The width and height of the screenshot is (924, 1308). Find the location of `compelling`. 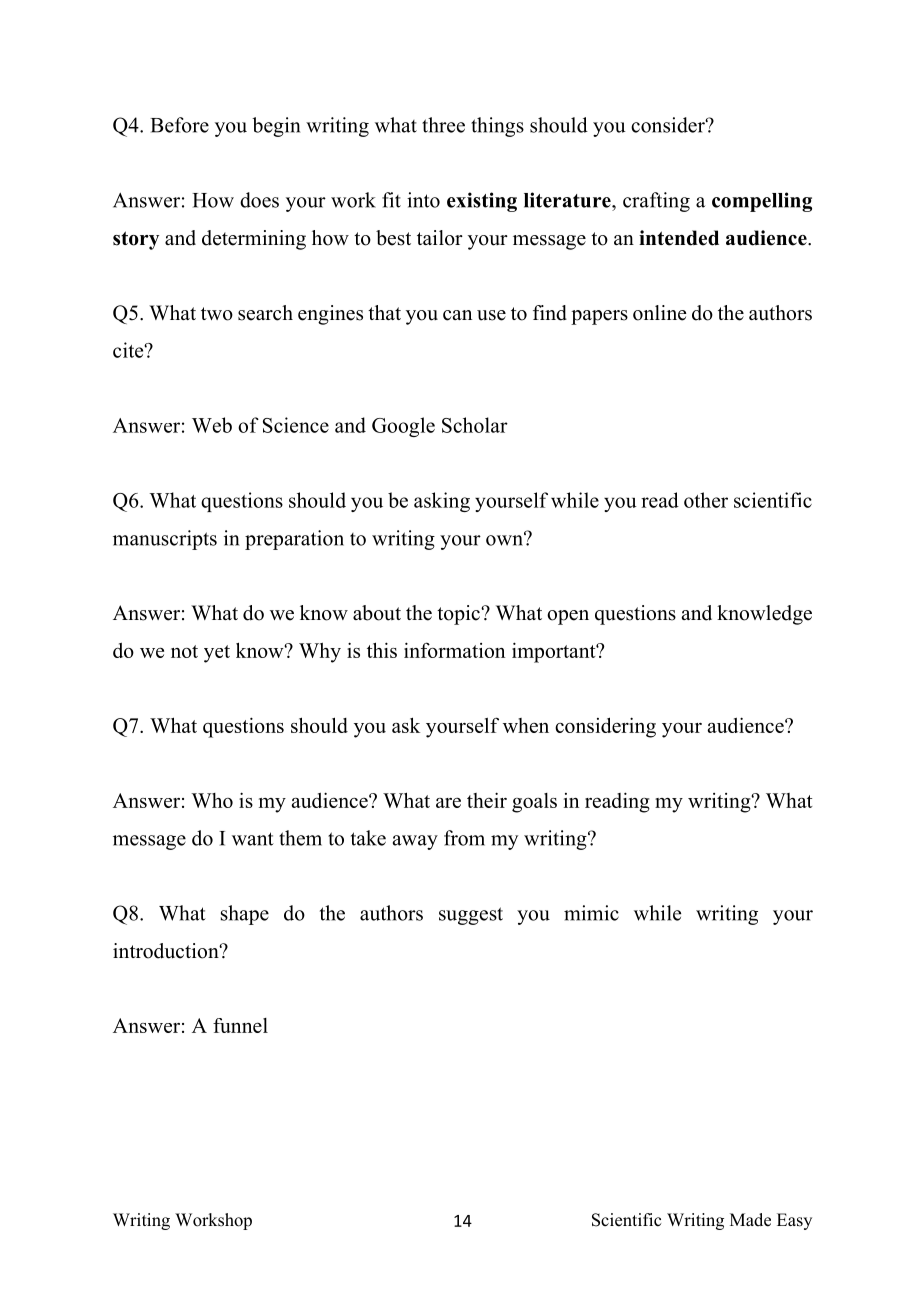

compelling is located at coordinates (762, 202).
